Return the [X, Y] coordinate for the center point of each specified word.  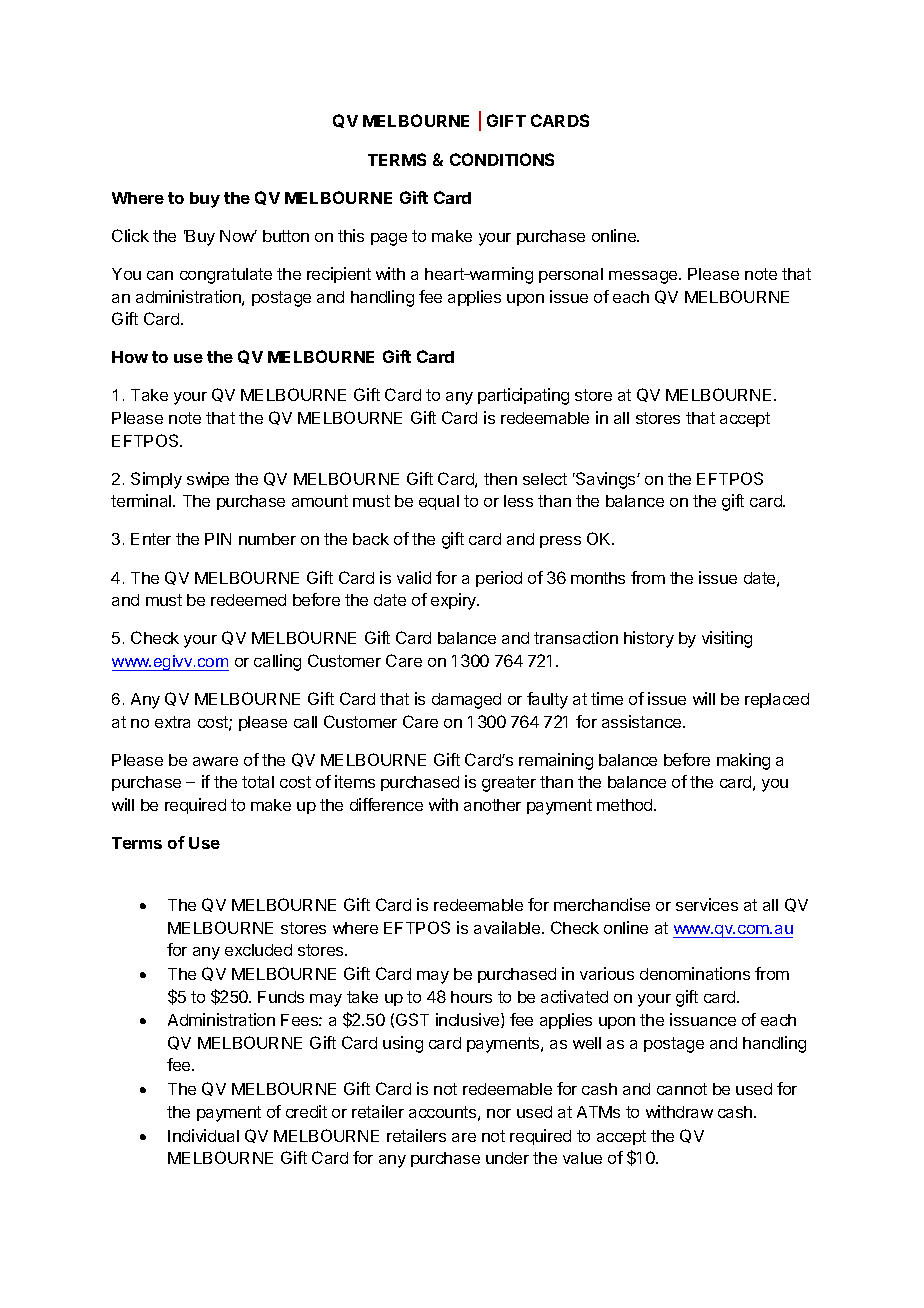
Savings [606, 480]
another [492, 805]
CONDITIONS [502, 159]
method [626, 805]
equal [439, 502]
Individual [203, 1135]
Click [130, 235]
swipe [208, 480]
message [644, 277]
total [258, 782]
